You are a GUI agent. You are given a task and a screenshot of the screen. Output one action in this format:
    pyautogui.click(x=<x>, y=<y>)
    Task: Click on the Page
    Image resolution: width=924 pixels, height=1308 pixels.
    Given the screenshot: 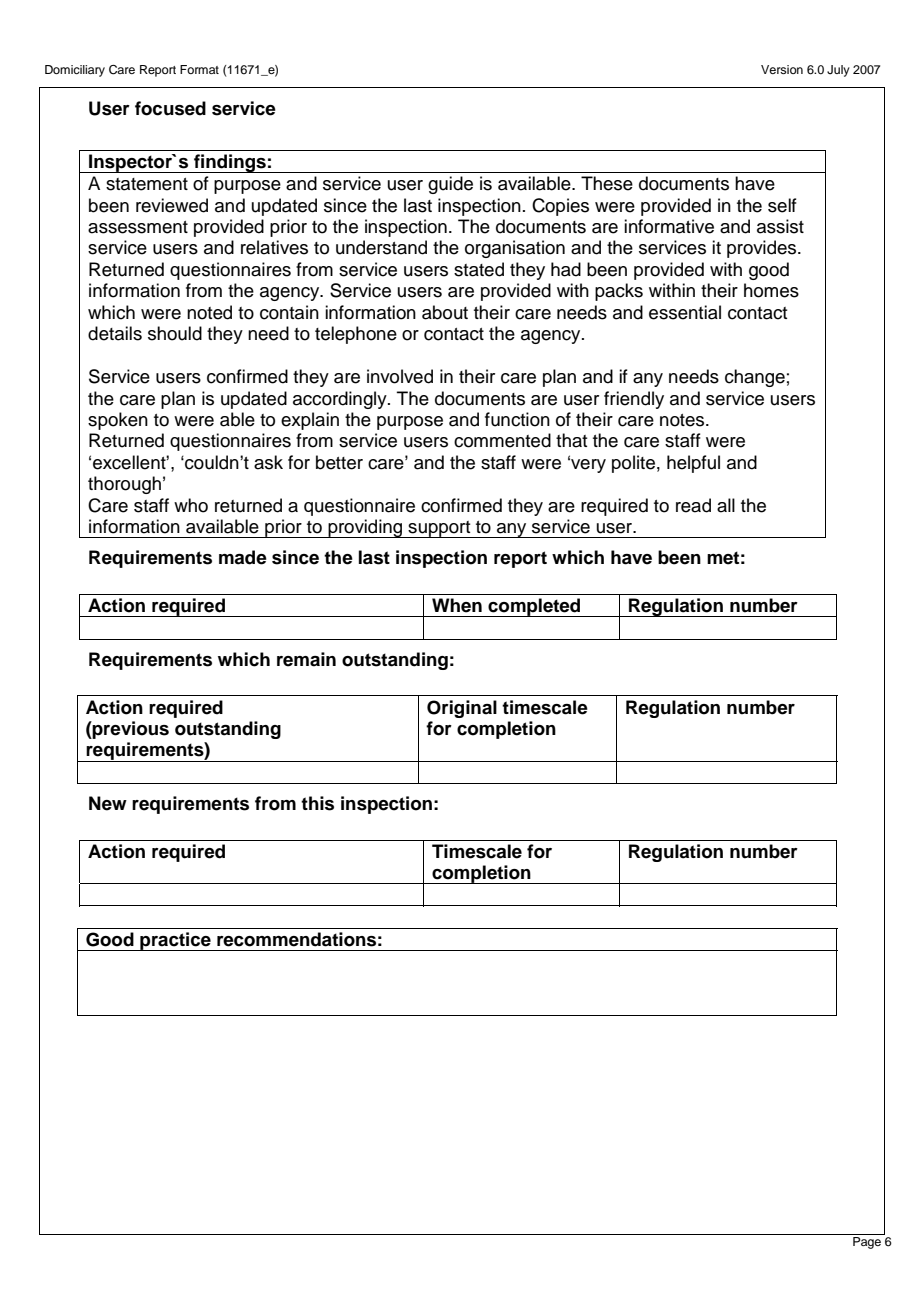 What is the action you would take?
    pyautogui.click(x=867, y=1241)
